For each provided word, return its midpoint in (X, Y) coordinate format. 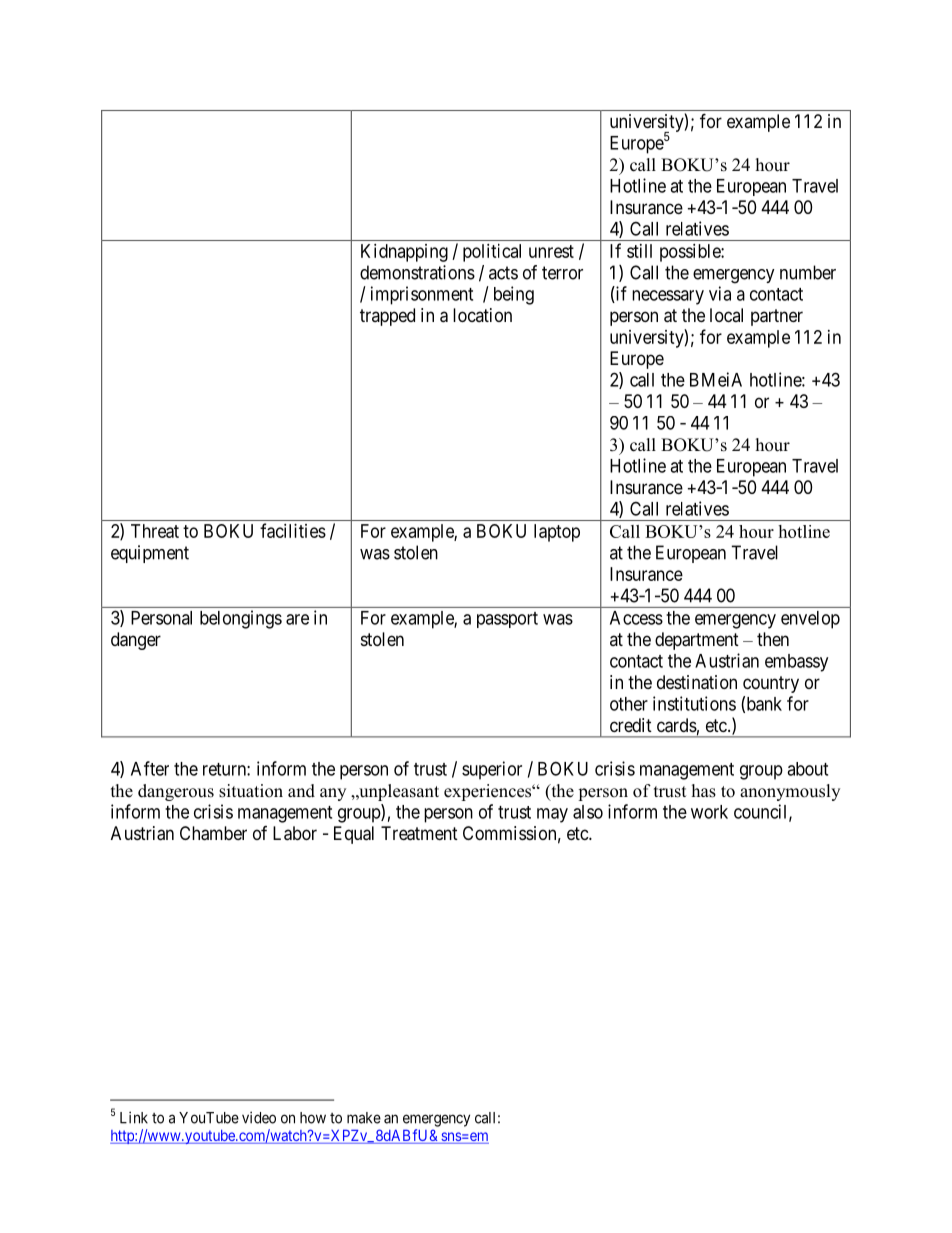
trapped (387, 317)
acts (503, 273)
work (709, 812)
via (720, 293)
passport (507, 620)
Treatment (419, 833)
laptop (557, 533)
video (259, 1117)
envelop (810, 620)
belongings (241, 619)
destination (697, 682)
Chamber (213, 833)
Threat (155, 531)
